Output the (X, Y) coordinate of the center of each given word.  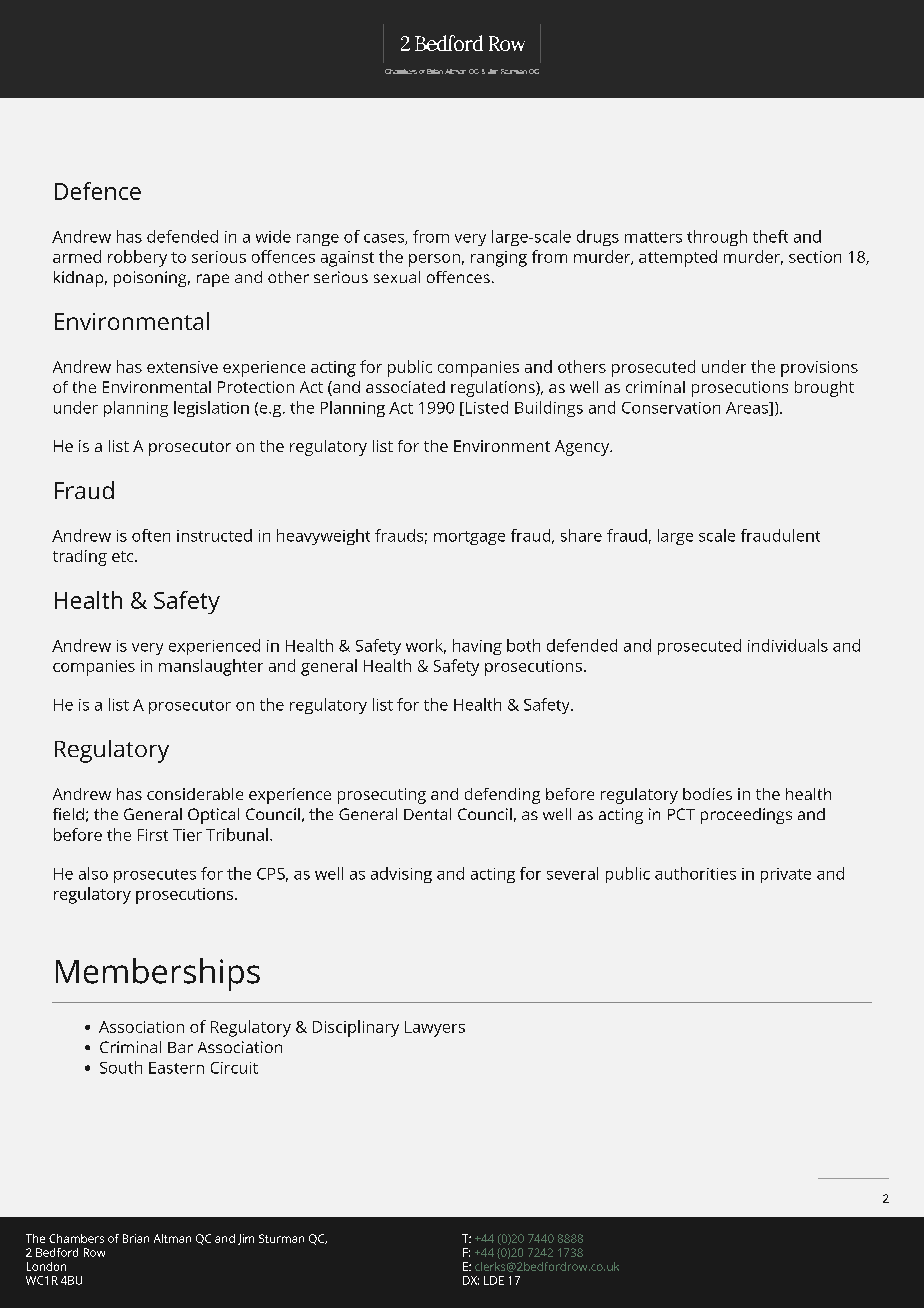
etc (124, 556)
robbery (137, 258)
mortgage (469, 538)
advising (401, 875)
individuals (788, 645)
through (717, 238)
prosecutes (155, 876)
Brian (136, 1238)
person (434, 260)
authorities (695, 873)
